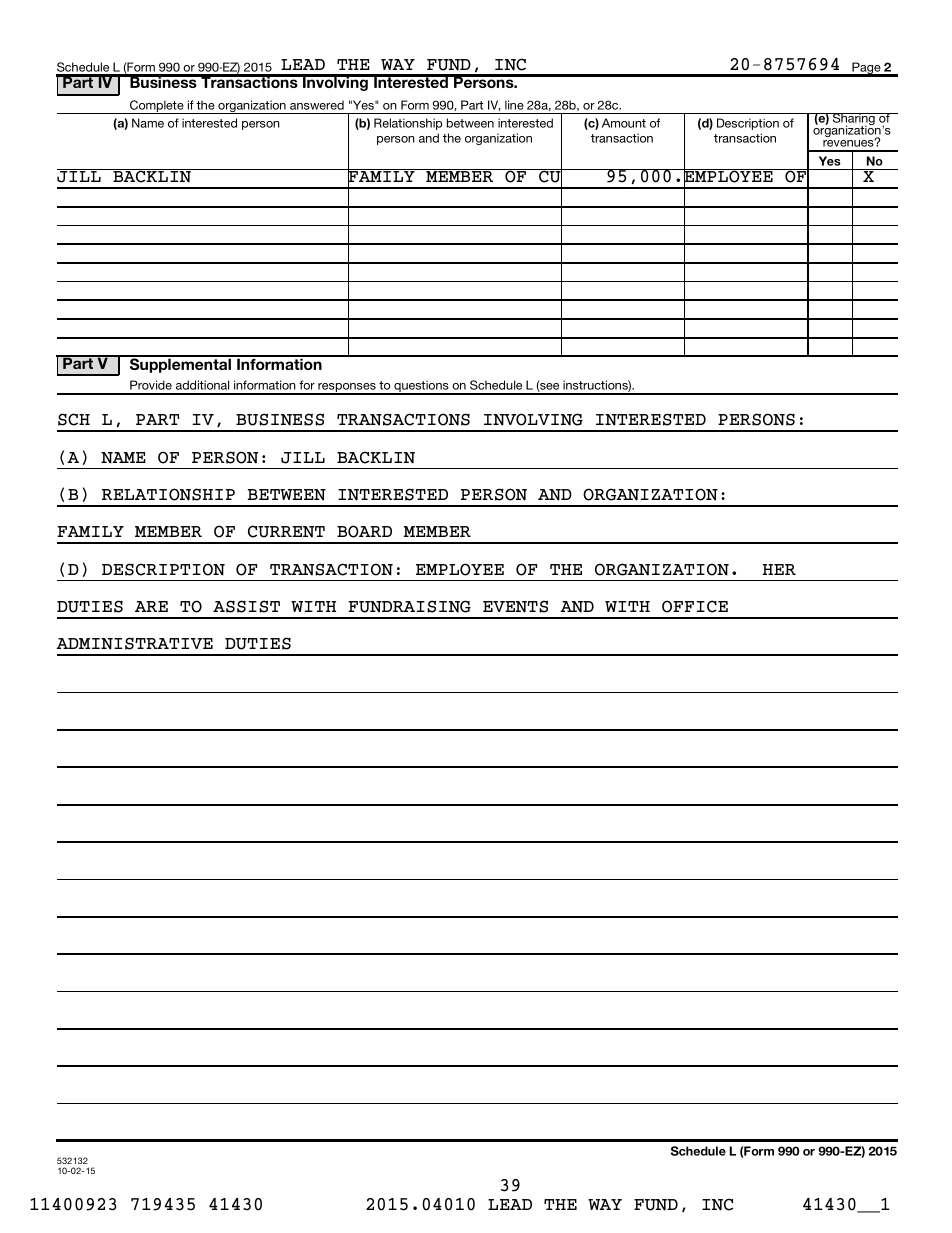 Image resolution: width=952 pixels, height=1233 pixels. What do you see at coordinates (515, 606) in the screenshot?
I see `EVENTS` at bounding box center [515, 606].
